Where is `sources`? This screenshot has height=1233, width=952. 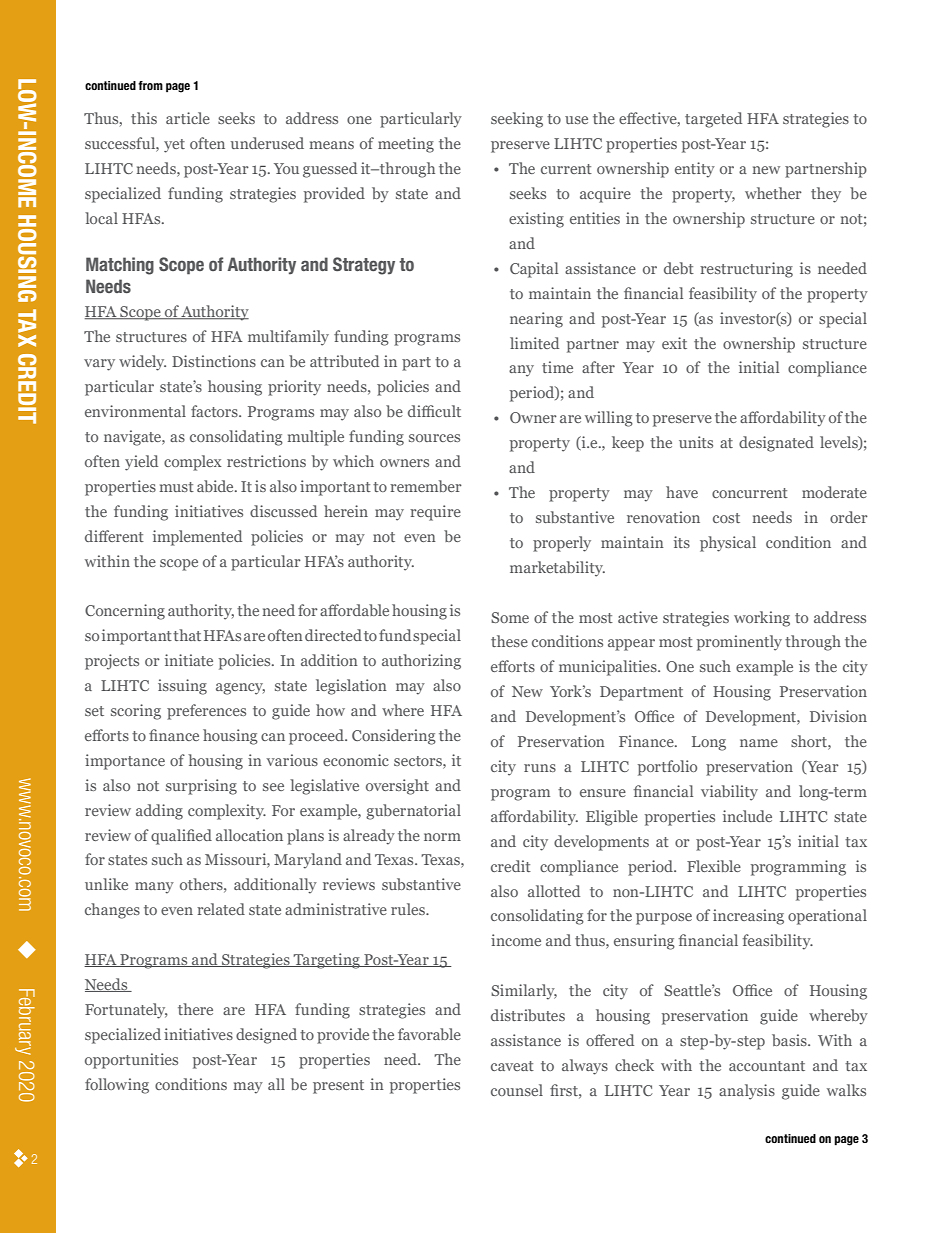 sources is located at coordinates (434, 438).
